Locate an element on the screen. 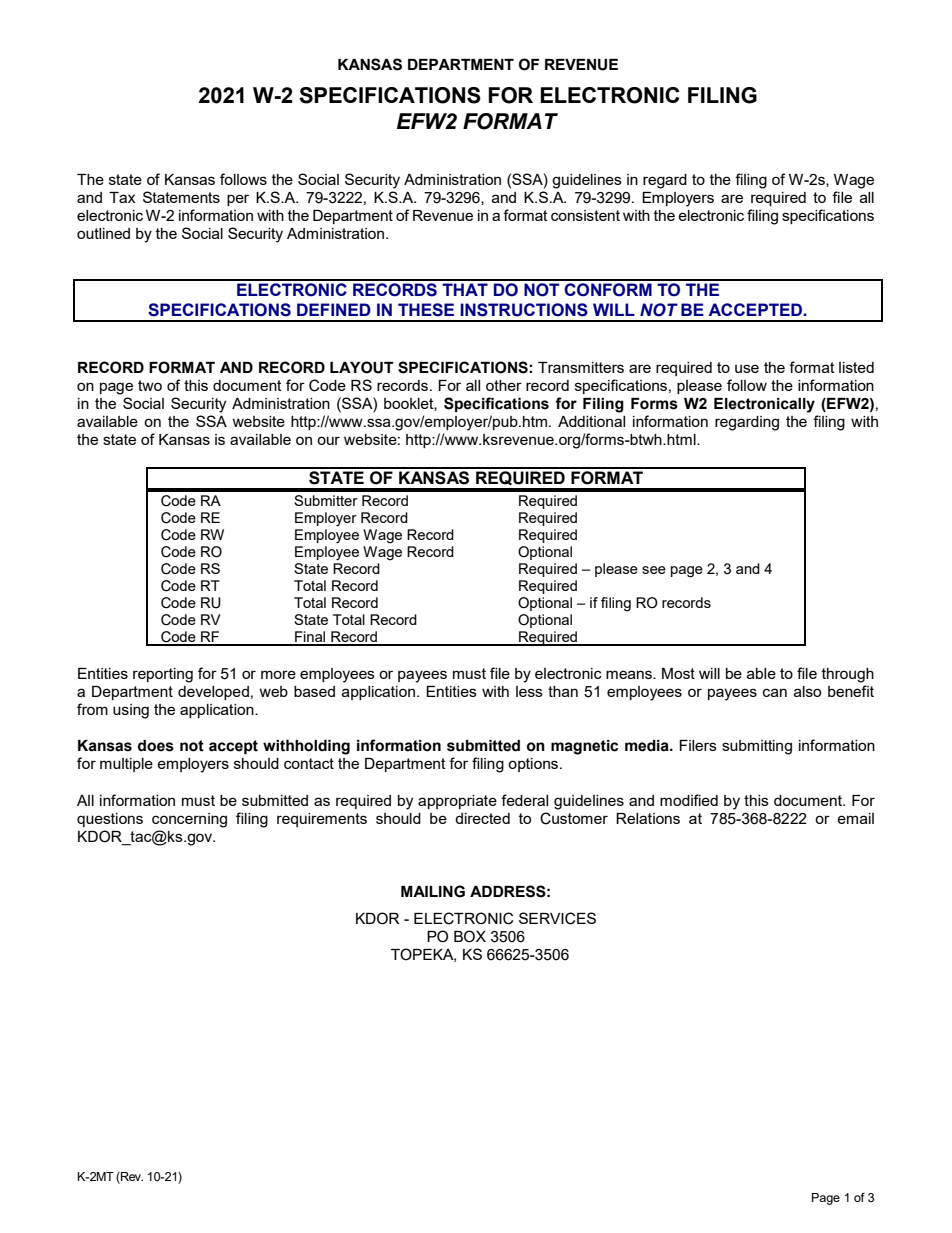 Image resolution: width=952 pixels, height=1233 pixels. per is located at coordinates (238, 200).
